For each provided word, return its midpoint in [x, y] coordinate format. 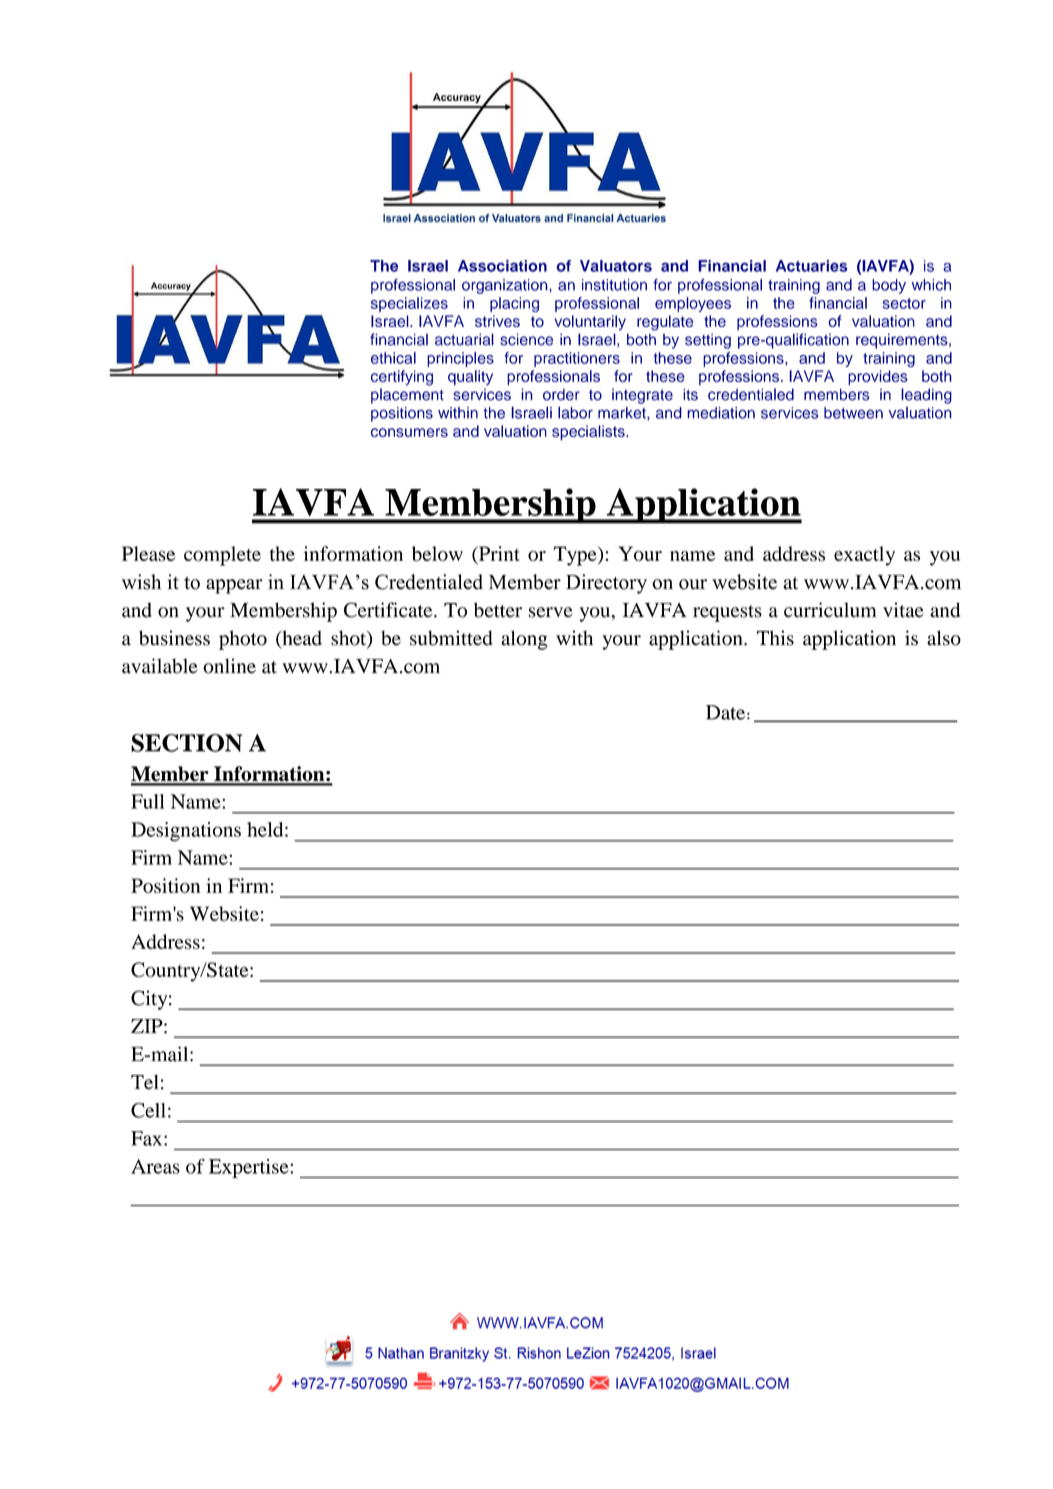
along [524, 640]
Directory [606, 584]
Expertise [250, 1168]
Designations [186, 832]
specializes [409, 304]
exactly [864, 556]
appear [234, 586]
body [889, 286]
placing [514, 304]
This [775, 638]
